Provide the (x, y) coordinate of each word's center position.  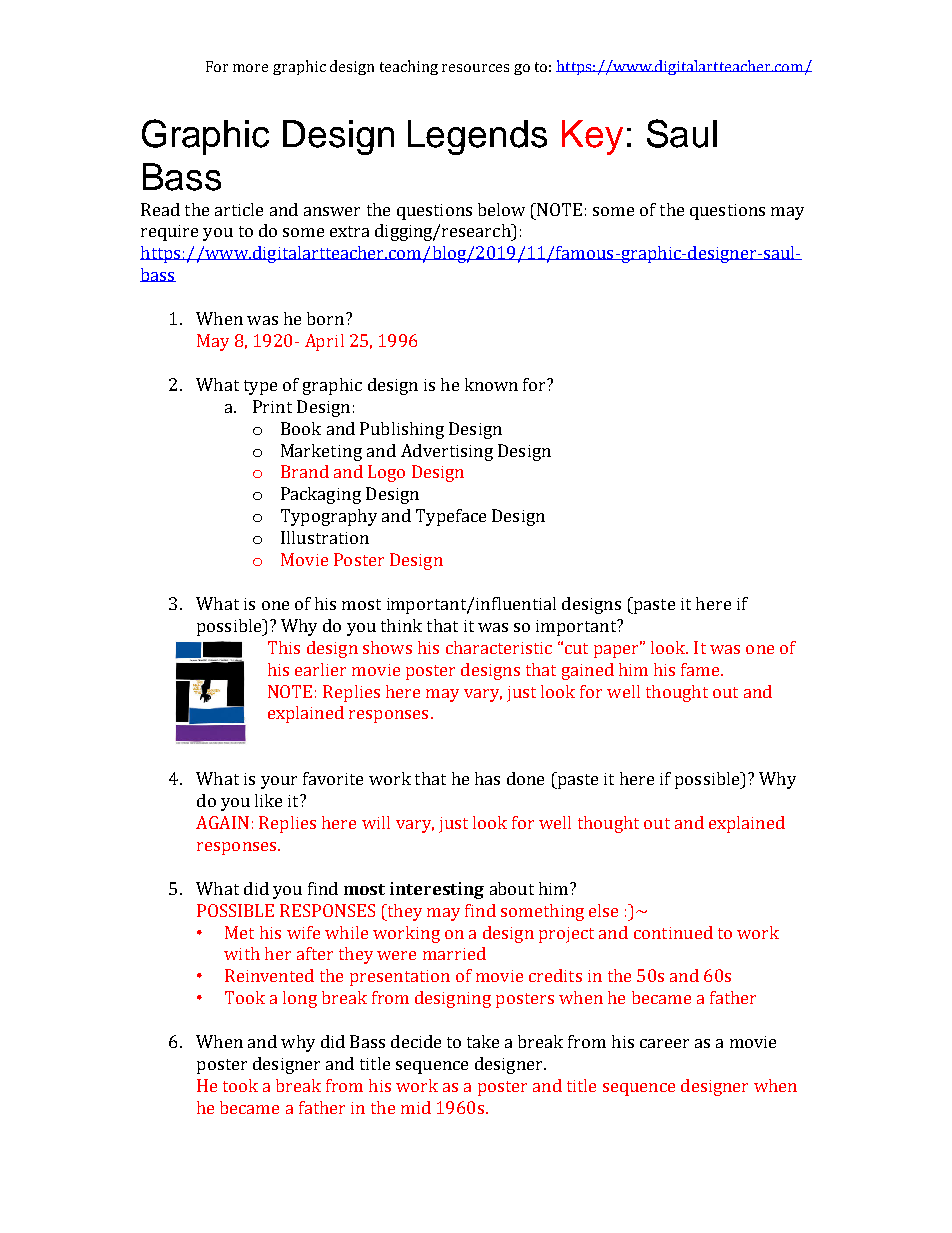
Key (592, 137)
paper (618, 650)
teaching (409, 67)
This (284, 647)
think (401, 625)
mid (416, 1107)
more (250, 68)
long (300, 999)
